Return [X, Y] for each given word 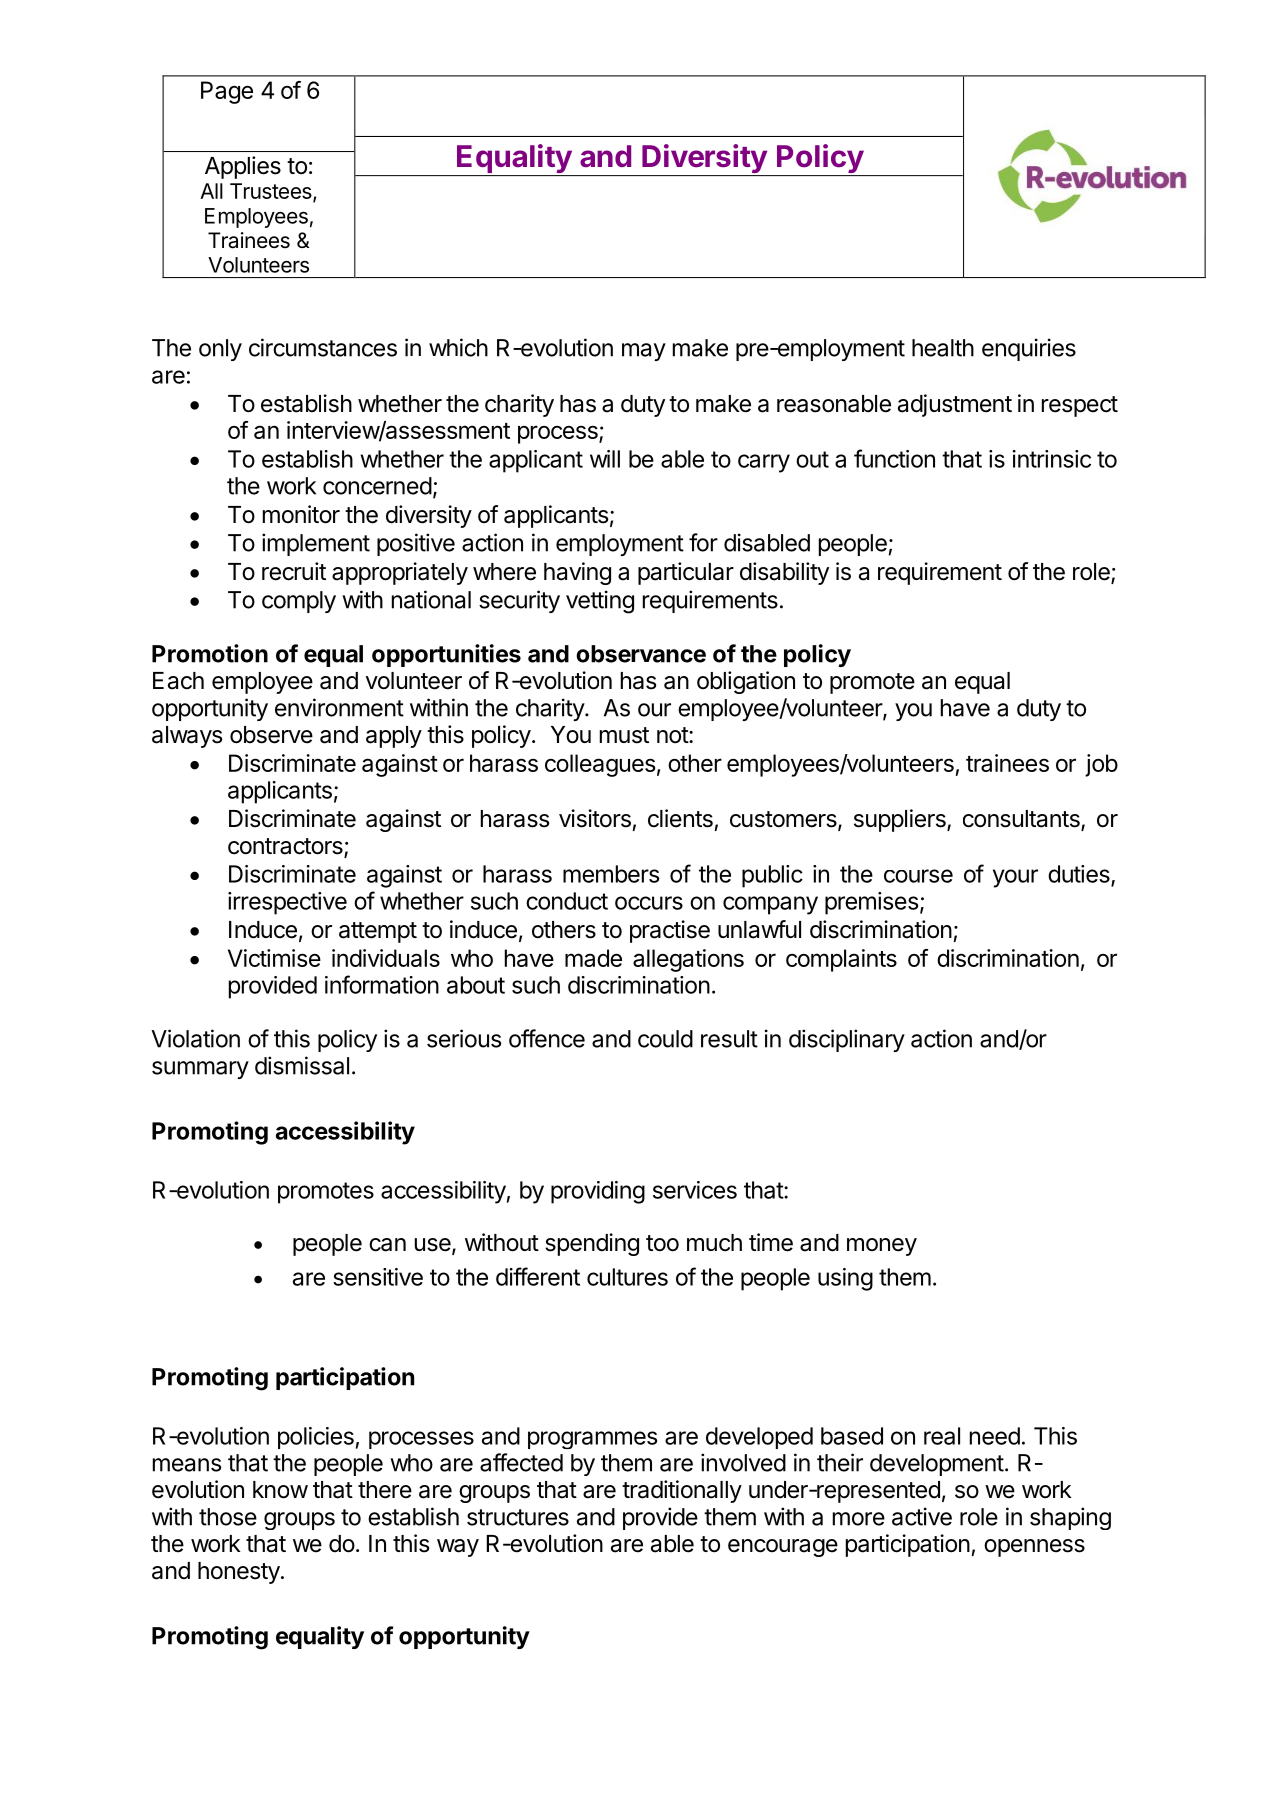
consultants [1022, 820]
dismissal [302, 1065]
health [943, 348]
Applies [243, 167]
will [605, 459]
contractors [286, 847]
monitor [301, 514]
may [644, 352]
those [228, 1517]
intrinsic [1052, 459]
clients [680, 818]
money [882, 1247]
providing [598, 1192]
